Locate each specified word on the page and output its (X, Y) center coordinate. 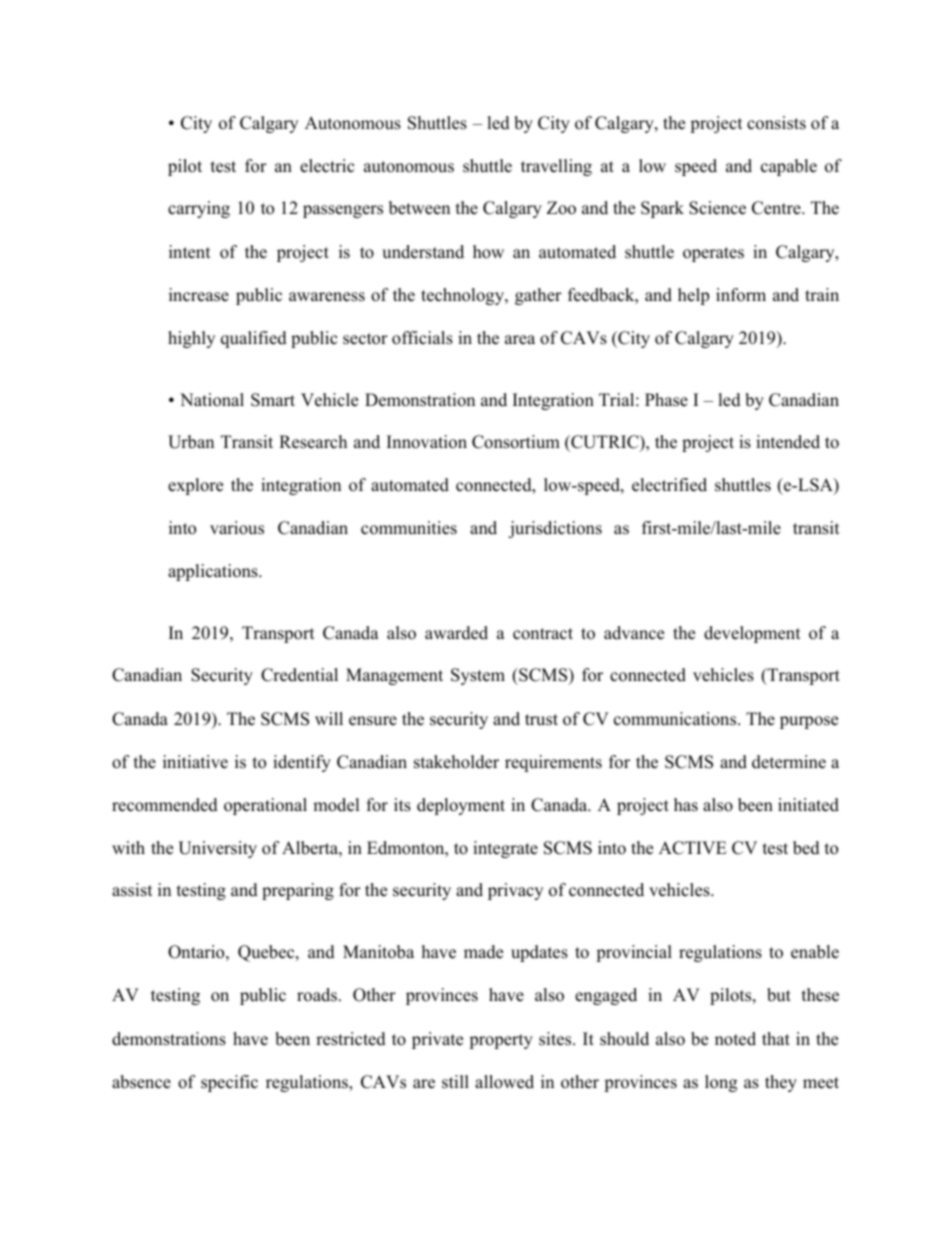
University (217, 849)
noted (735, 1039)
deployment (461, 806)
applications (214, 572)
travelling (556, 167)
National (212, 400)
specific (229, 1083)
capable (789, 167)
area (520, 340)
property (501, 1041)
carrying (199, 209)
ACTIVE (693, 848)
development (752, 634)
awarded (456, 633)
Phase (666, 400)
